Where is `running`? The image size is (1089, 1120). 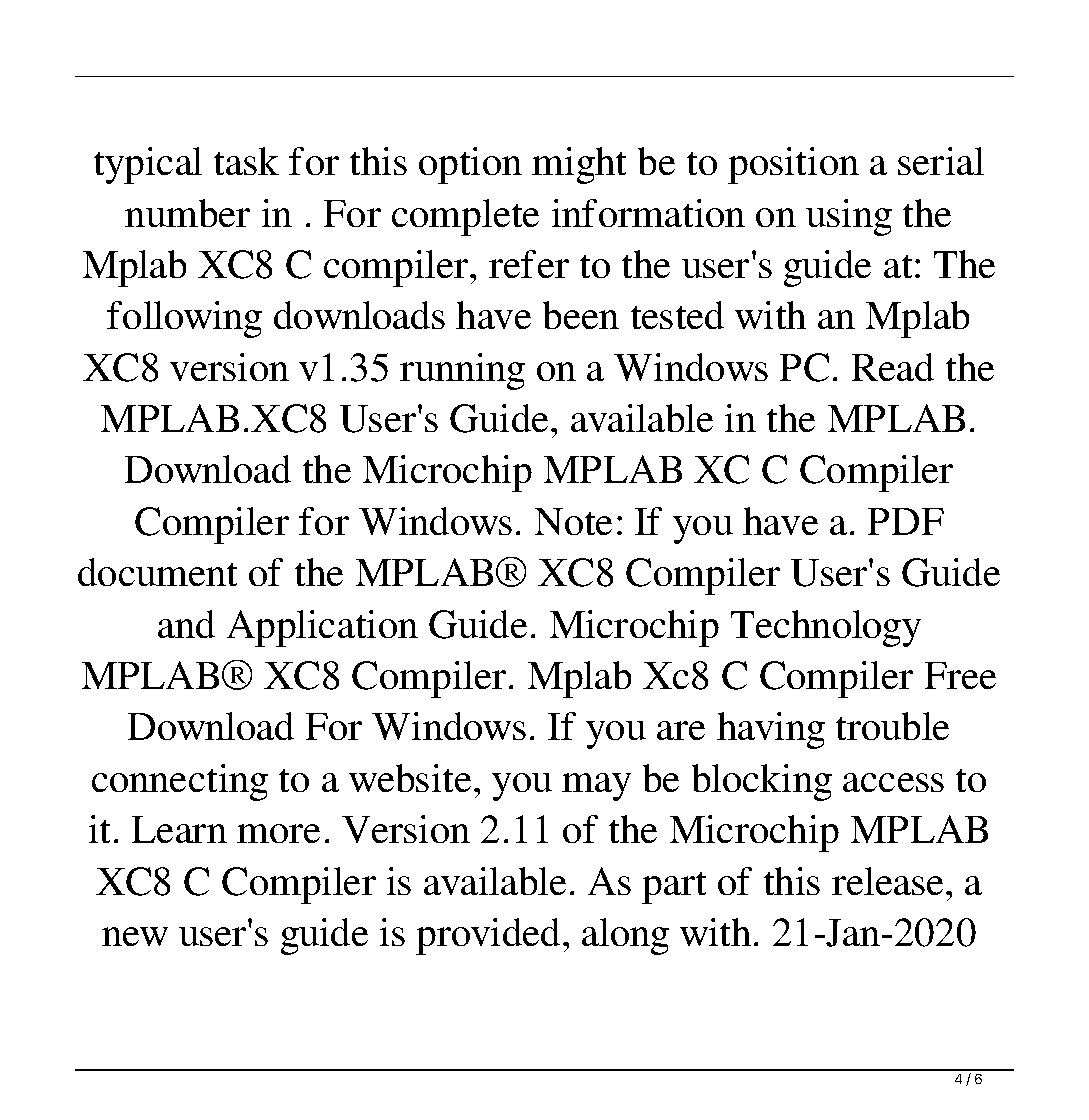
running is located at coordinates (462, 371).
